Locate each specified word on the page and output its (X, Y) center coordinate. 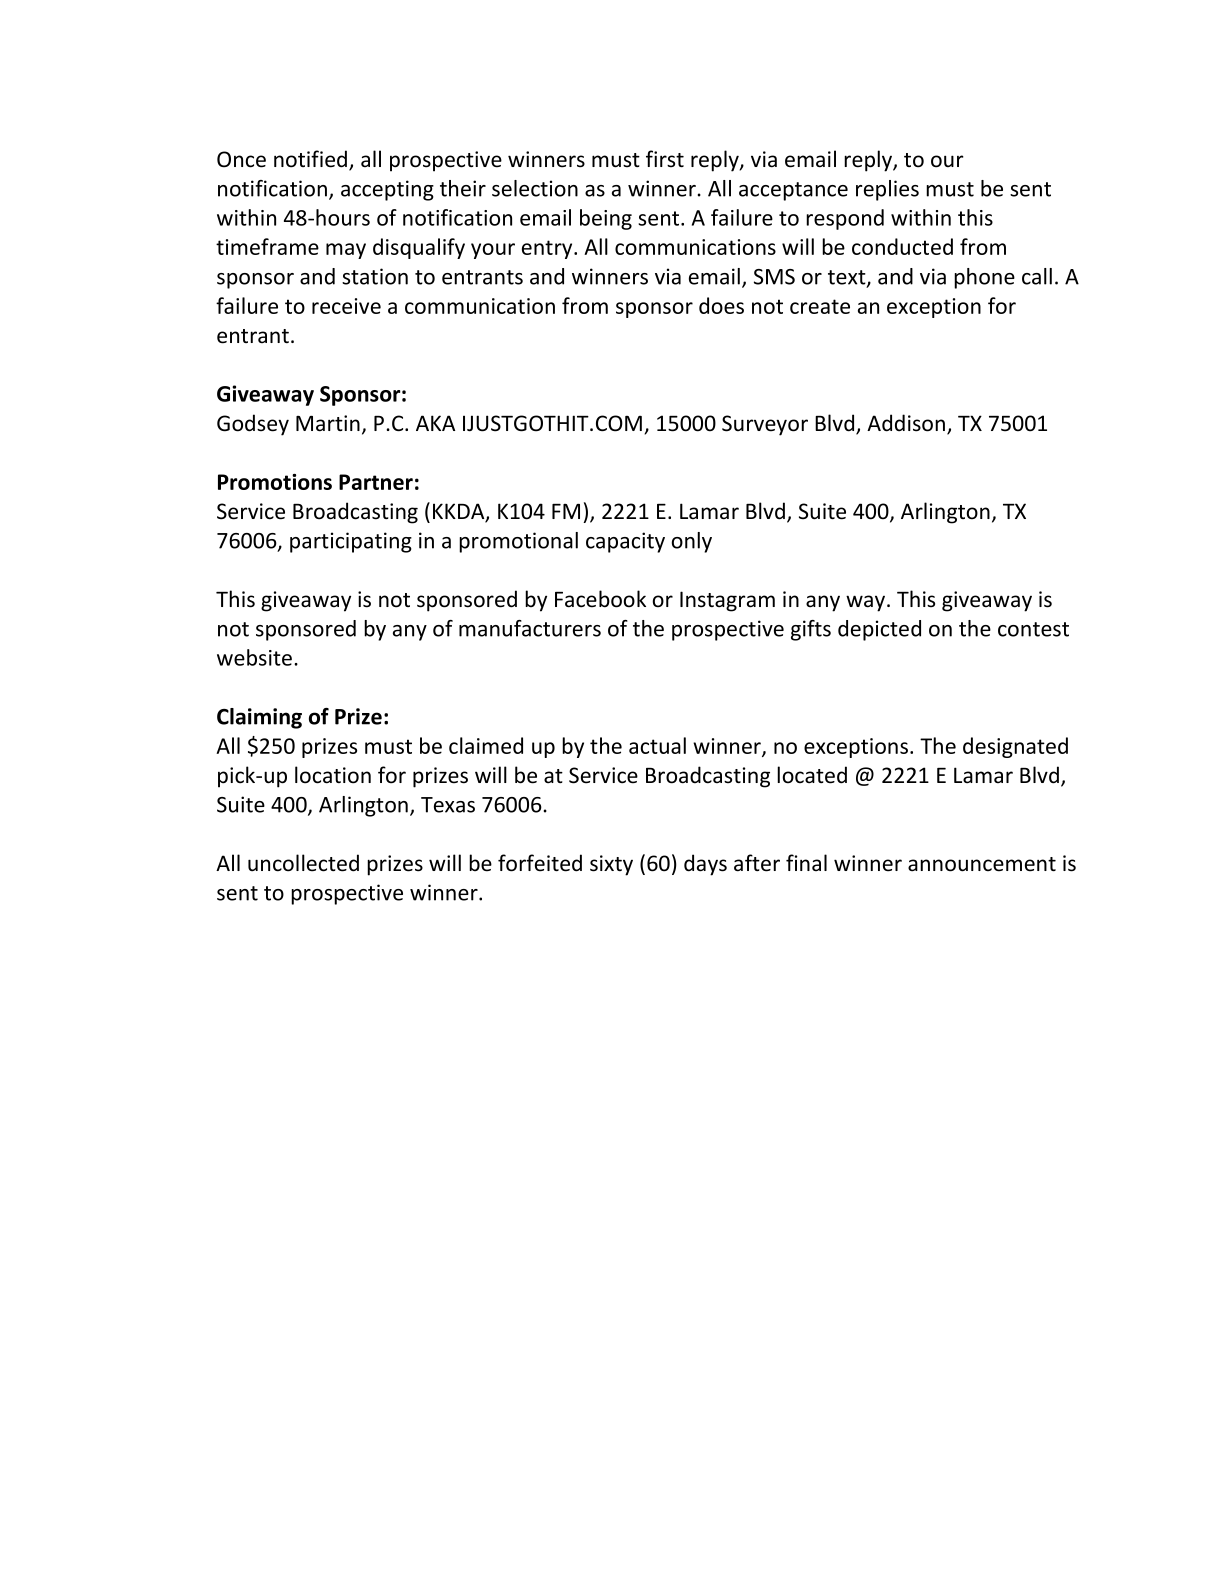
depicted (879, 630)
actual (657, 745)
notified (312, 160)
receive (346, 306)
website (254, 657)
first (665, 159)
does (721, 305)
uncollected (303, 863)
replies (887, 190)
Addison (906, 423)
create (820, 306)
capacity (625, 542)
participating (351, 542)
